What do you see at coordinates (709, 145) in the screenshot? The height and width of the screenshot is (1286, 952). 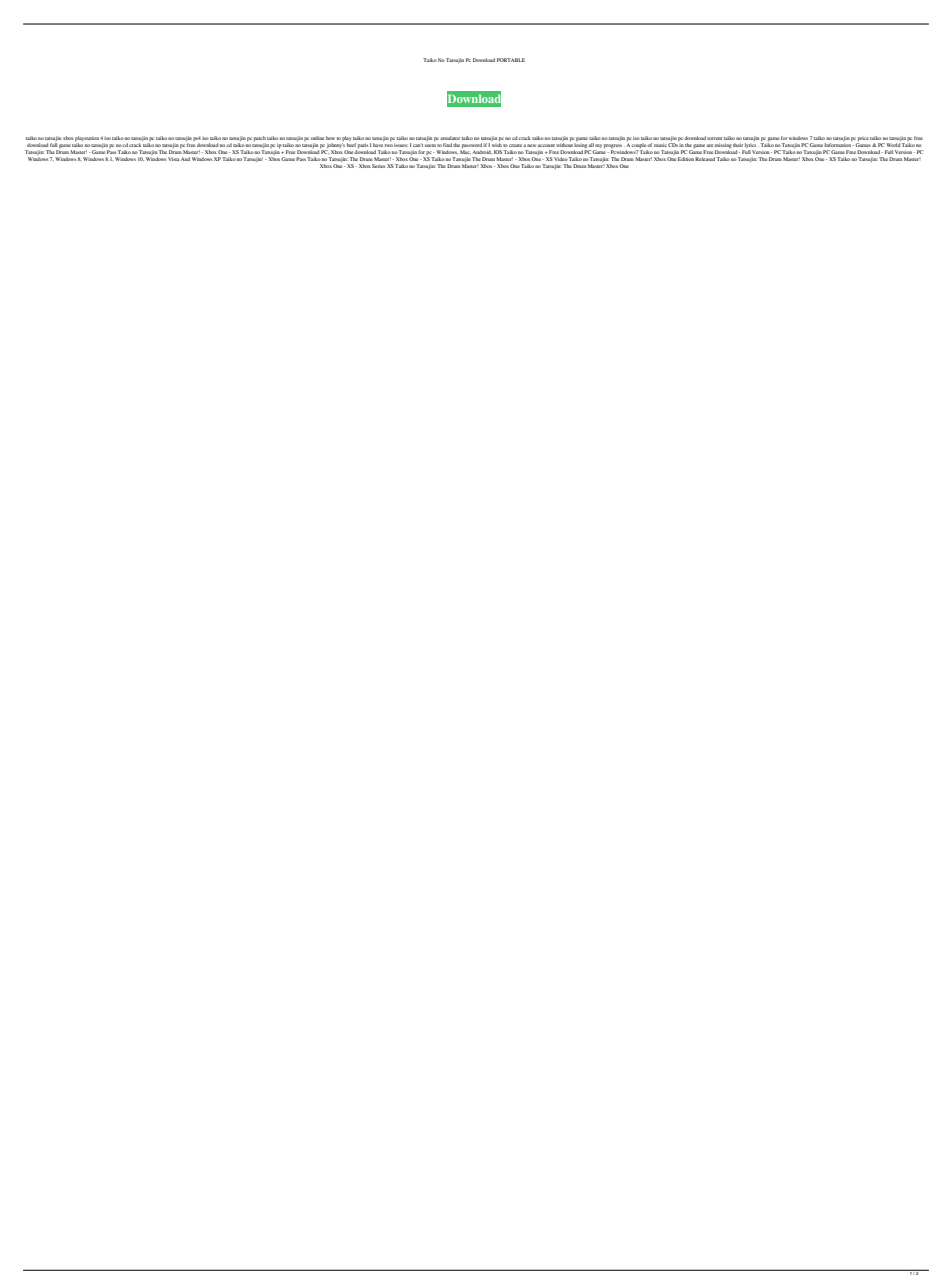 I see `are` at bounding box center [709, 145].
